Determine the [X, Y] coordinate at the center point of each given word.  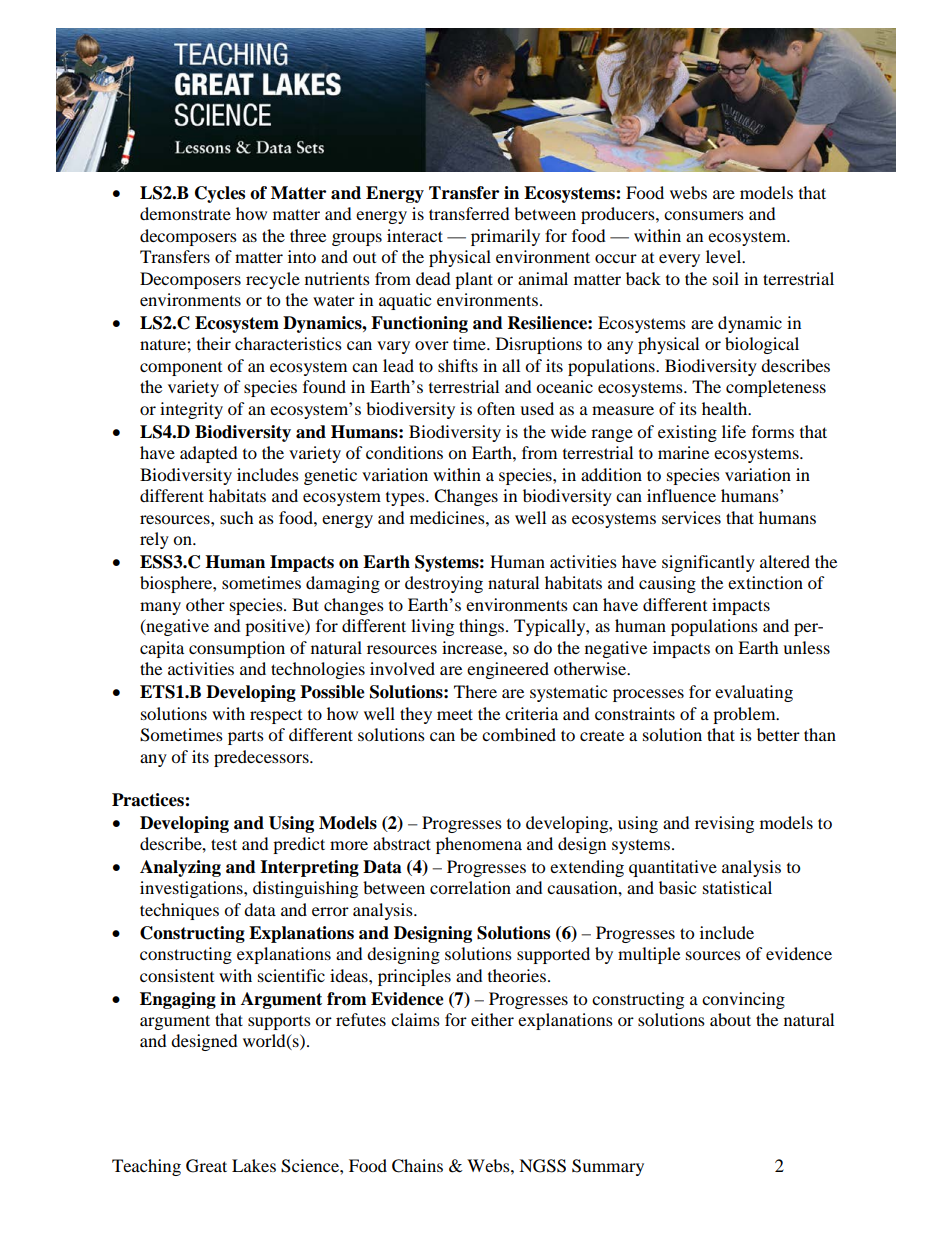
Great [206, 1166]
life [734, 431]
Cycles [220, 194]
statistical [737, 887]
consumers [704, 215]
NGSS [542, 1166]
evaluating [754, 693]
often [496, 408]
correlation [470, 887]
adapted [209, 454]
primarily [505, 237]
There [475, 691]
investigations [192, 889]
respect [276, 717]
